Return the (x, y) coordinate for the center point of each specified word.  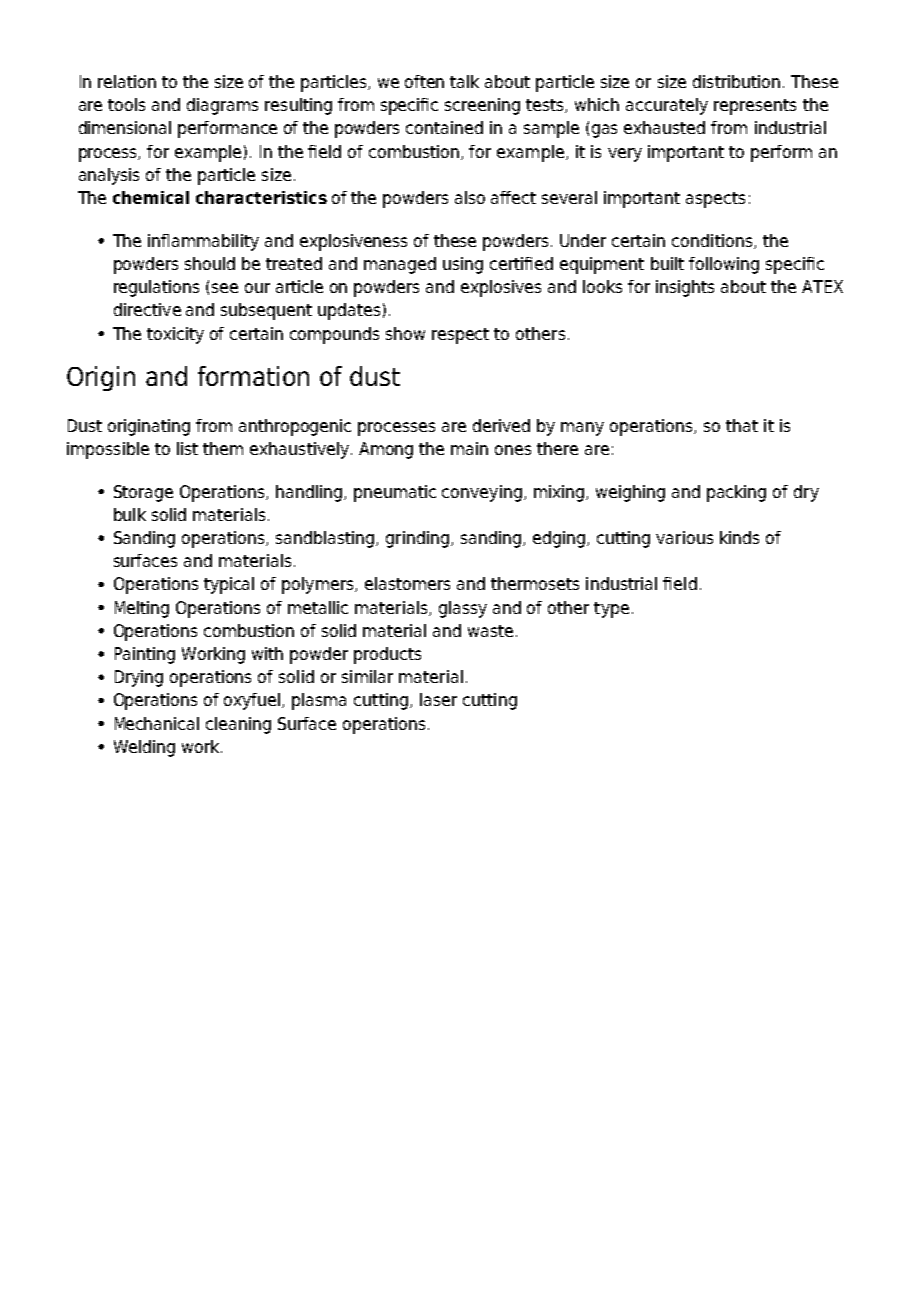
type (611, 610)
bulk (130, 514)
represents (755, 107)
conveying (482, 493)
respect (460, 336)
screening (482, 106)
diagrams (222, 106)
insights (685, 288)
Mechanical (157, 723)
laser (438, 699)
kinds (739, 537)
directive (147, 309)
